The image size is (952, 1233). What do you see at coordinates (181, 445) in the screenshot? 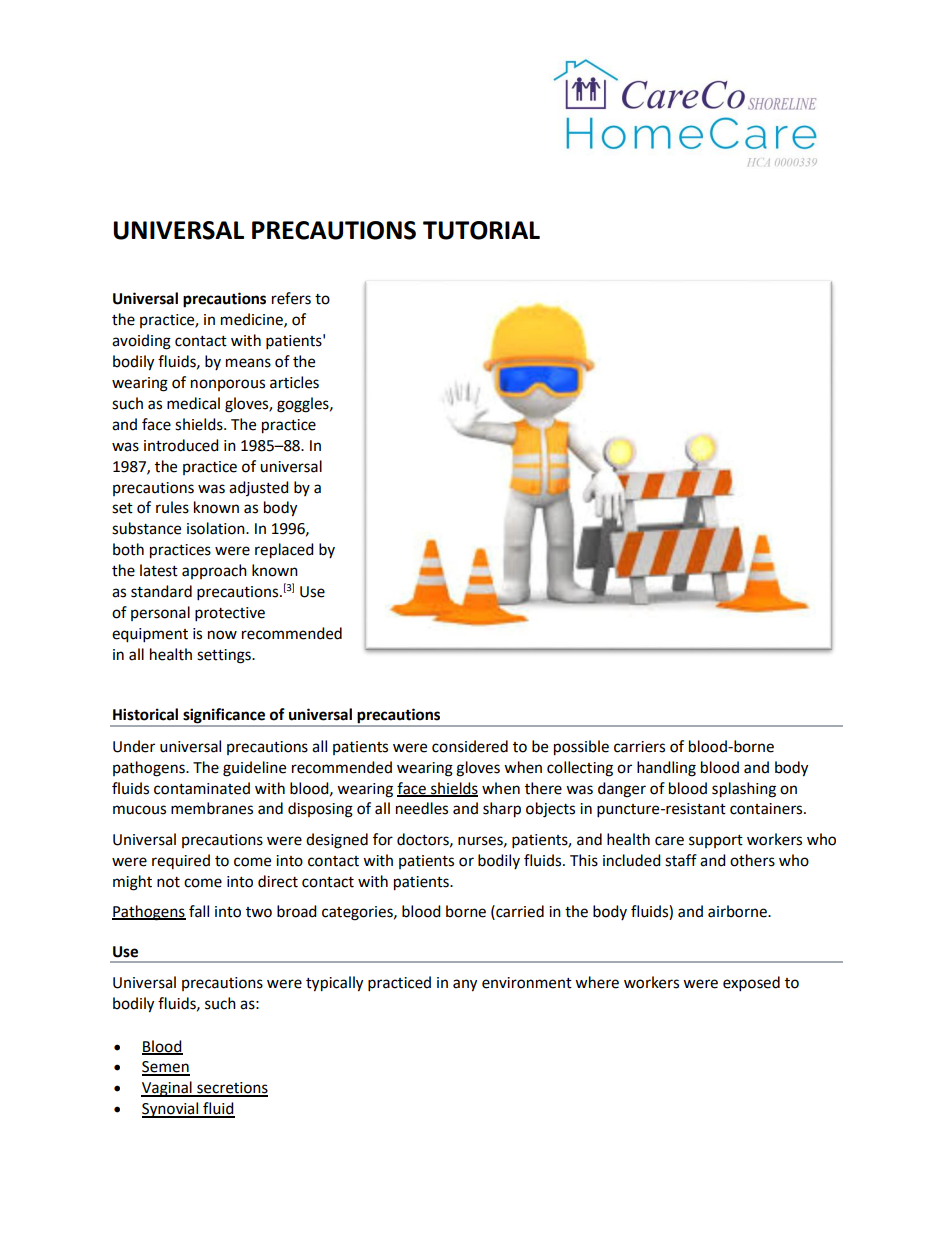
I see `introduced` at bounding box center [181, 445].
